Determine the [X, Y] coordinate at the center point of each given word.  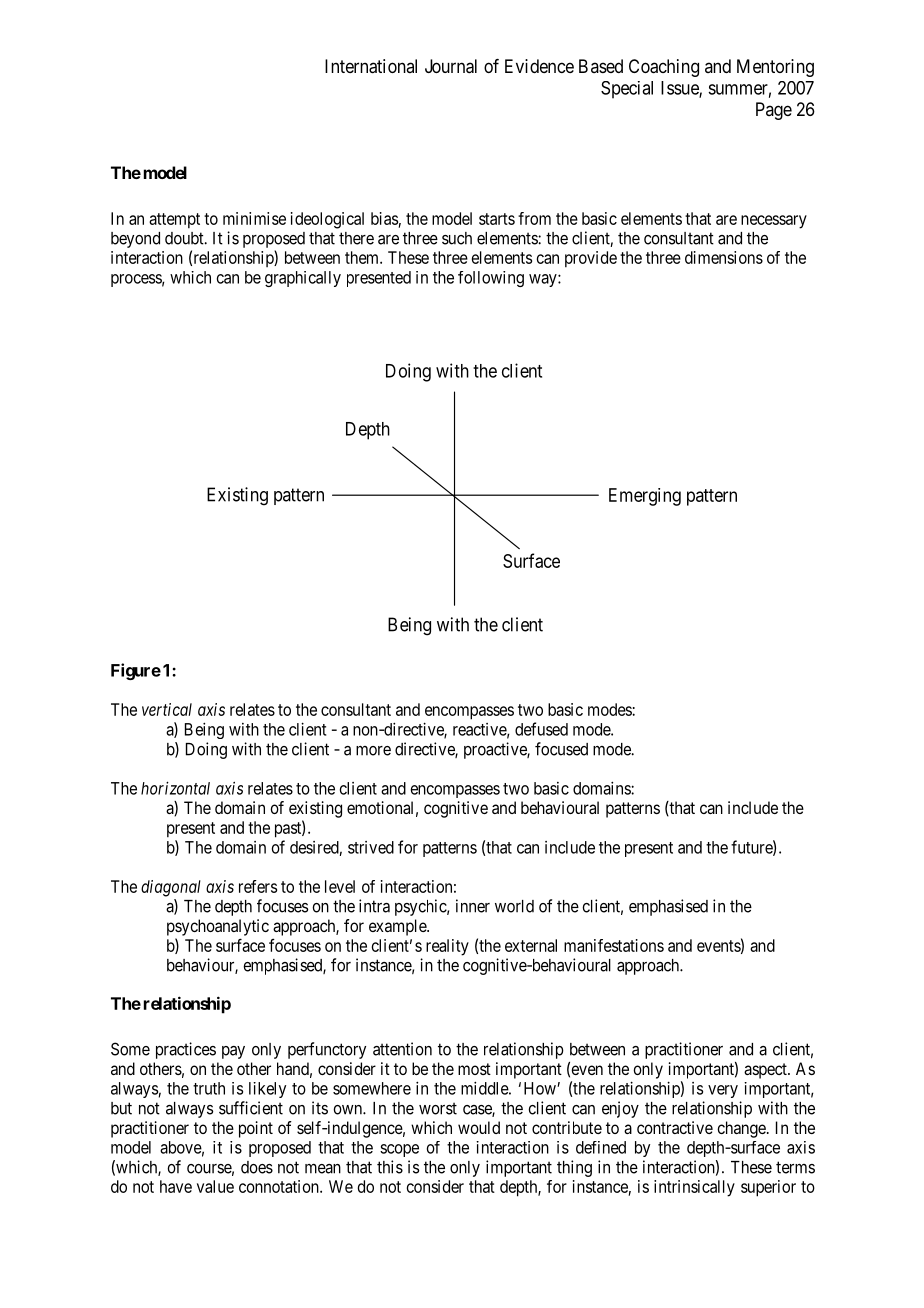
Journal [451, 66]
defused [541, 729]
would [479, 1127]
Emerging [645, 497]
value [215, 1186]
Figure [136, 671]
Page [774, 111]
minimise [254, 218]
